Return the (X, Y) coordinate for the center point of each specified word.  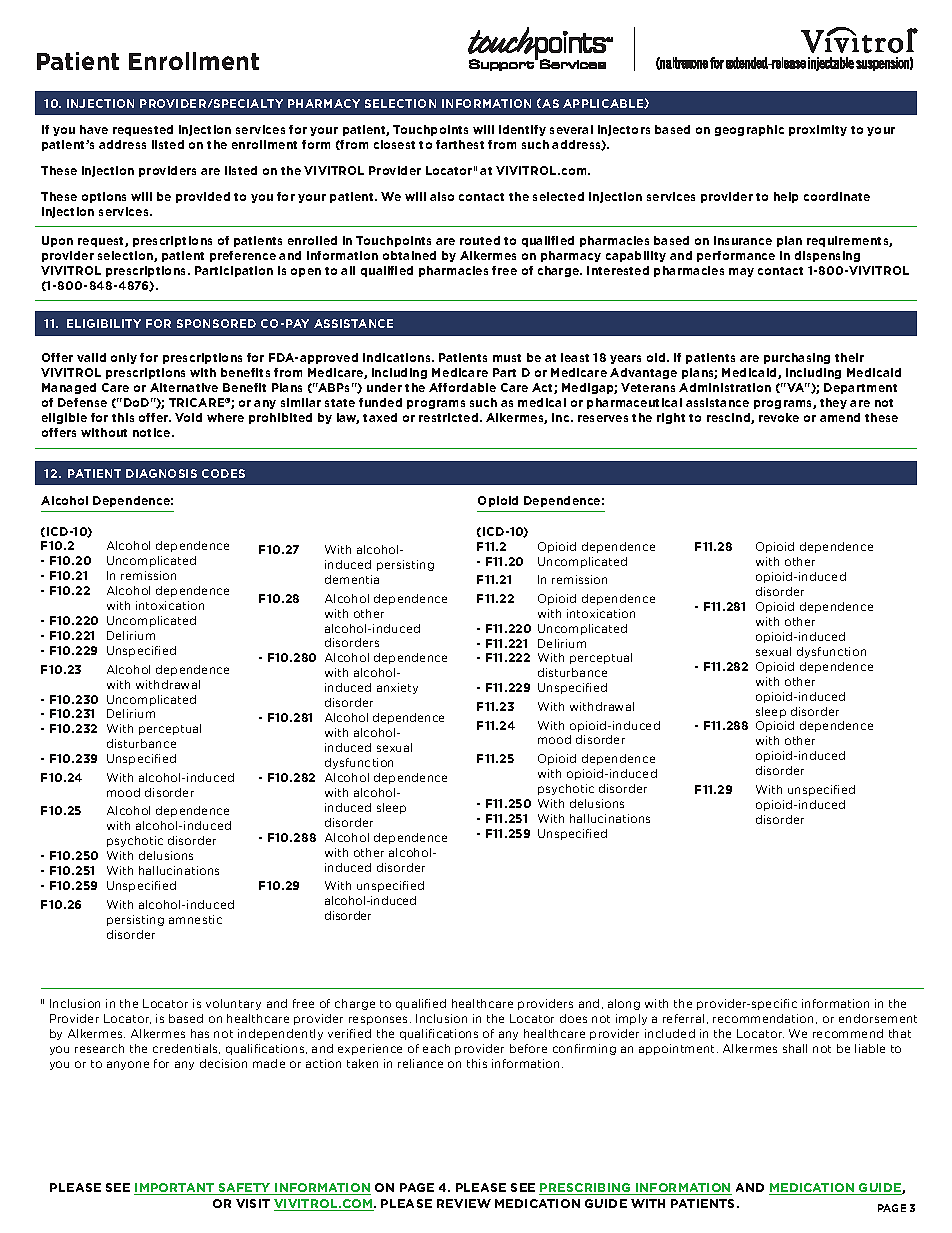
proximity (818, 130)
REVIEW (464, 1203)
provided (203, 197)
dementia (352, 579)
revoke (779, 417)
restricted (450, 417)
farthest (460, 144)
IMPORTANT (175, 1189)
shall (795, 1048)
